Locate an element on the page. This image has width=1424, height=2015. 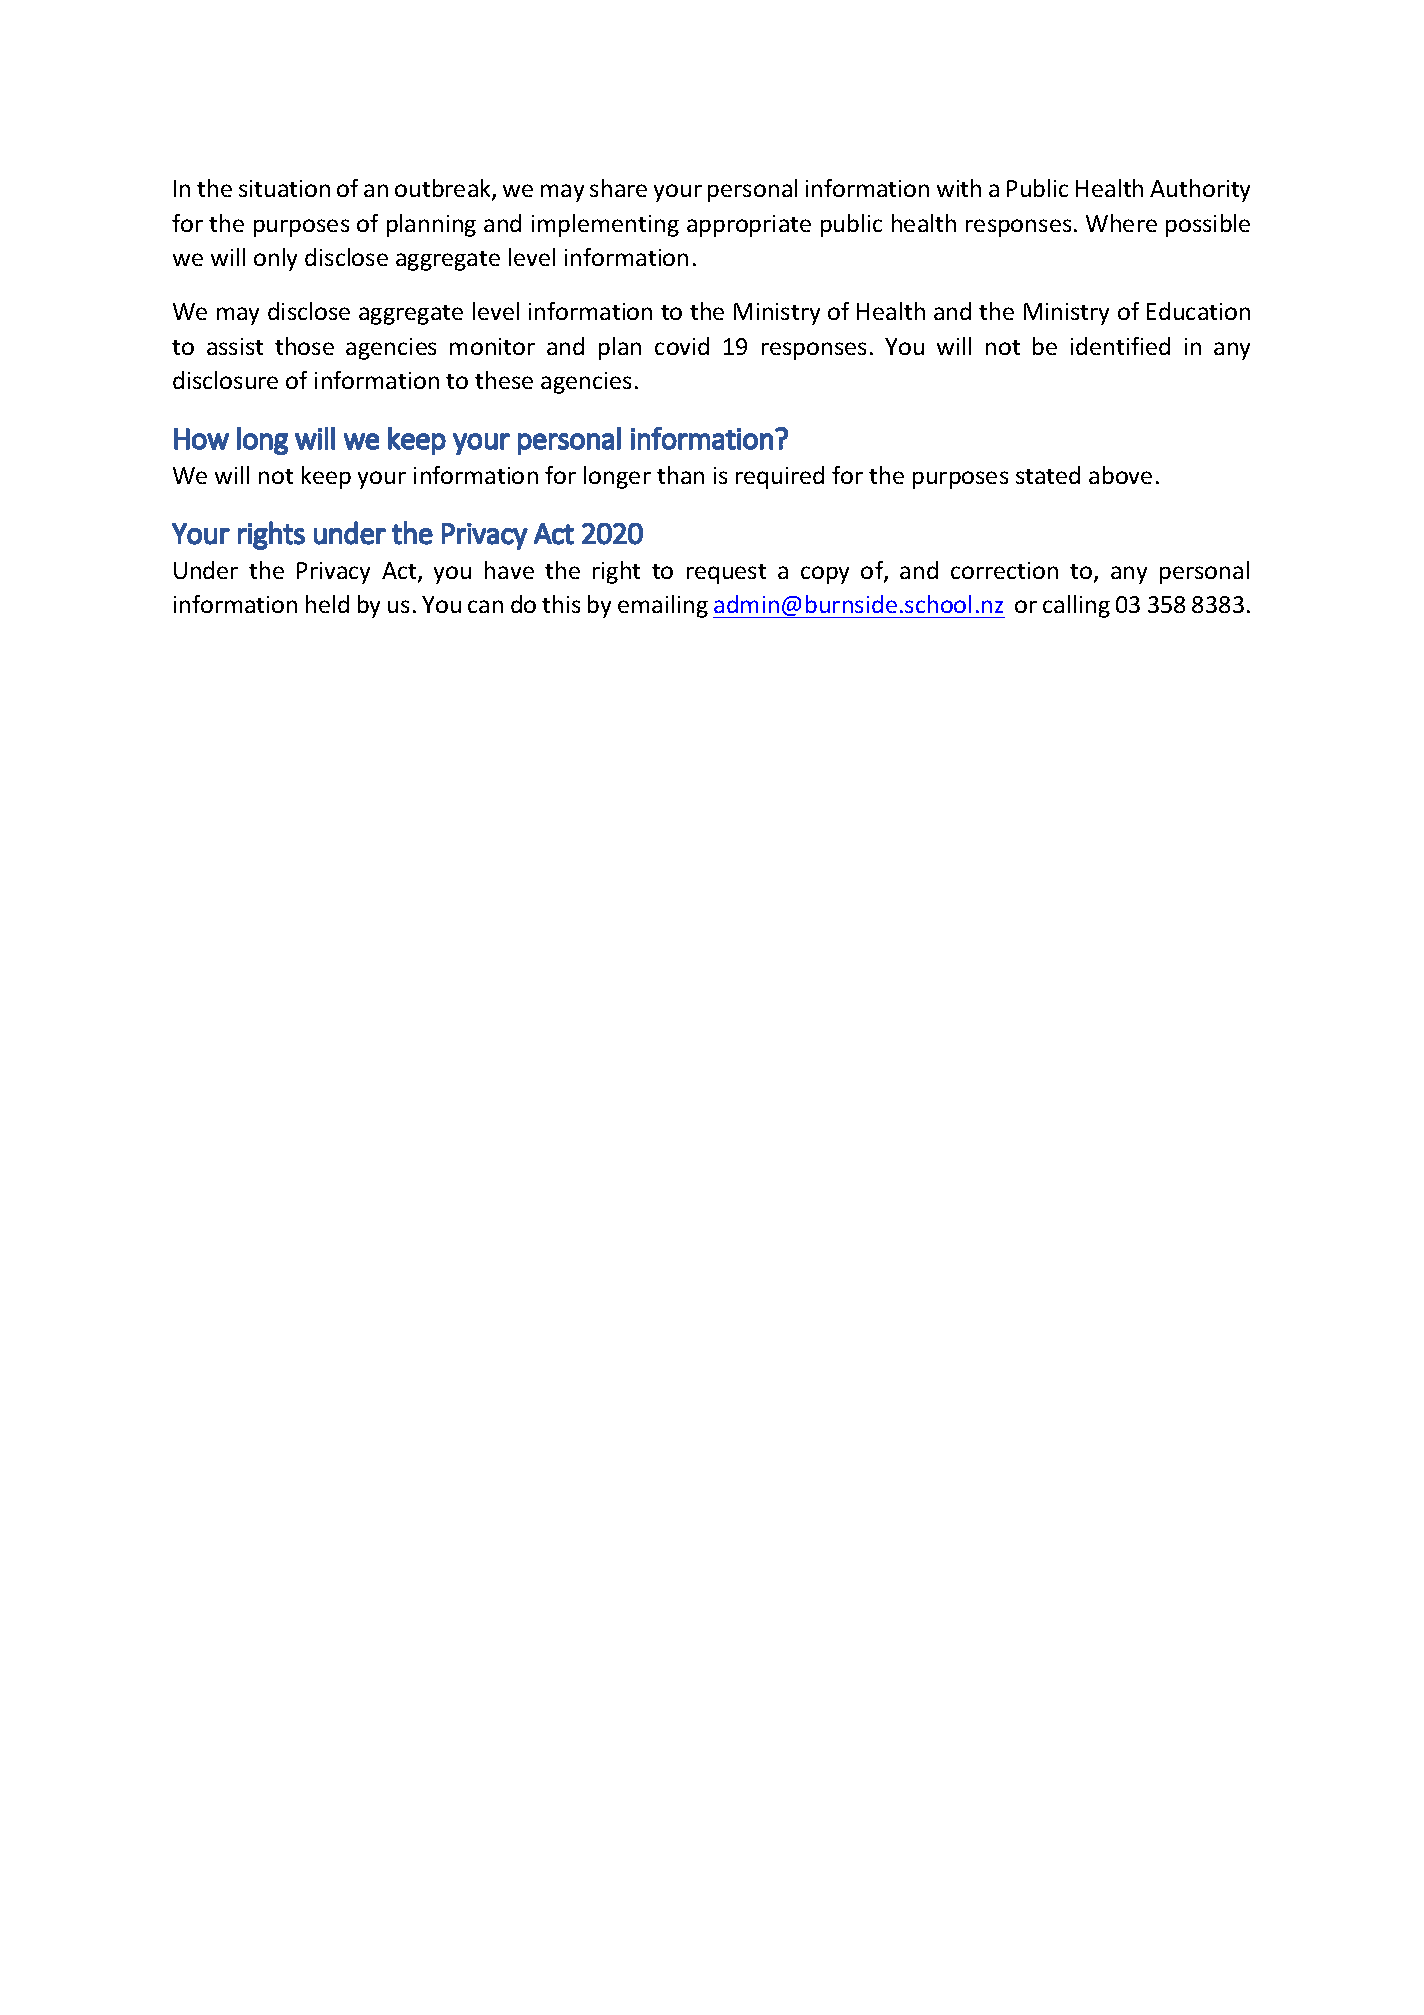
disclosure is located at coordinates (225, 380).
